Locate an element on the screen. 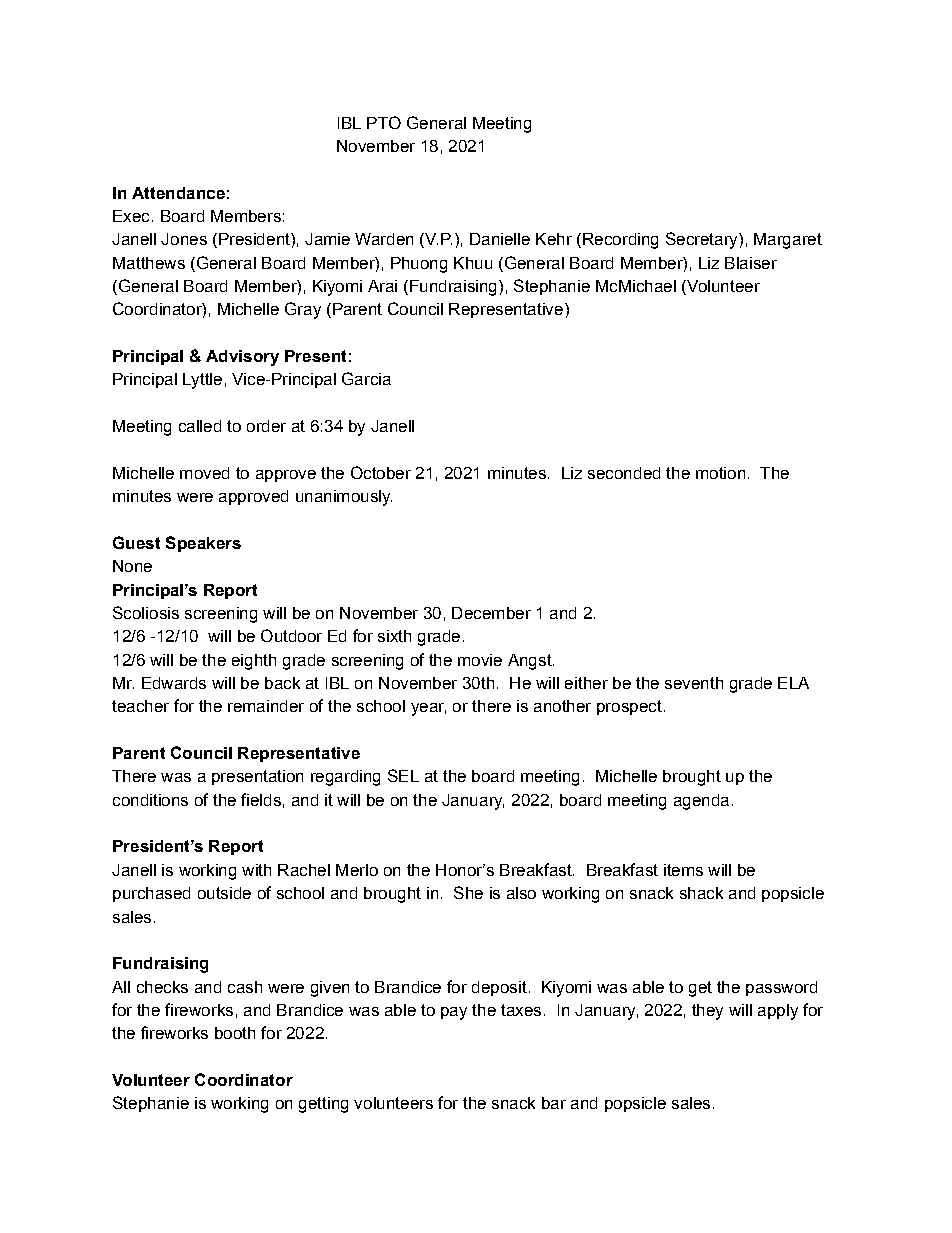 Image resolution: width=952 pixels, height=1233 pixels. Secretary is located at coordinates (703, 240).
